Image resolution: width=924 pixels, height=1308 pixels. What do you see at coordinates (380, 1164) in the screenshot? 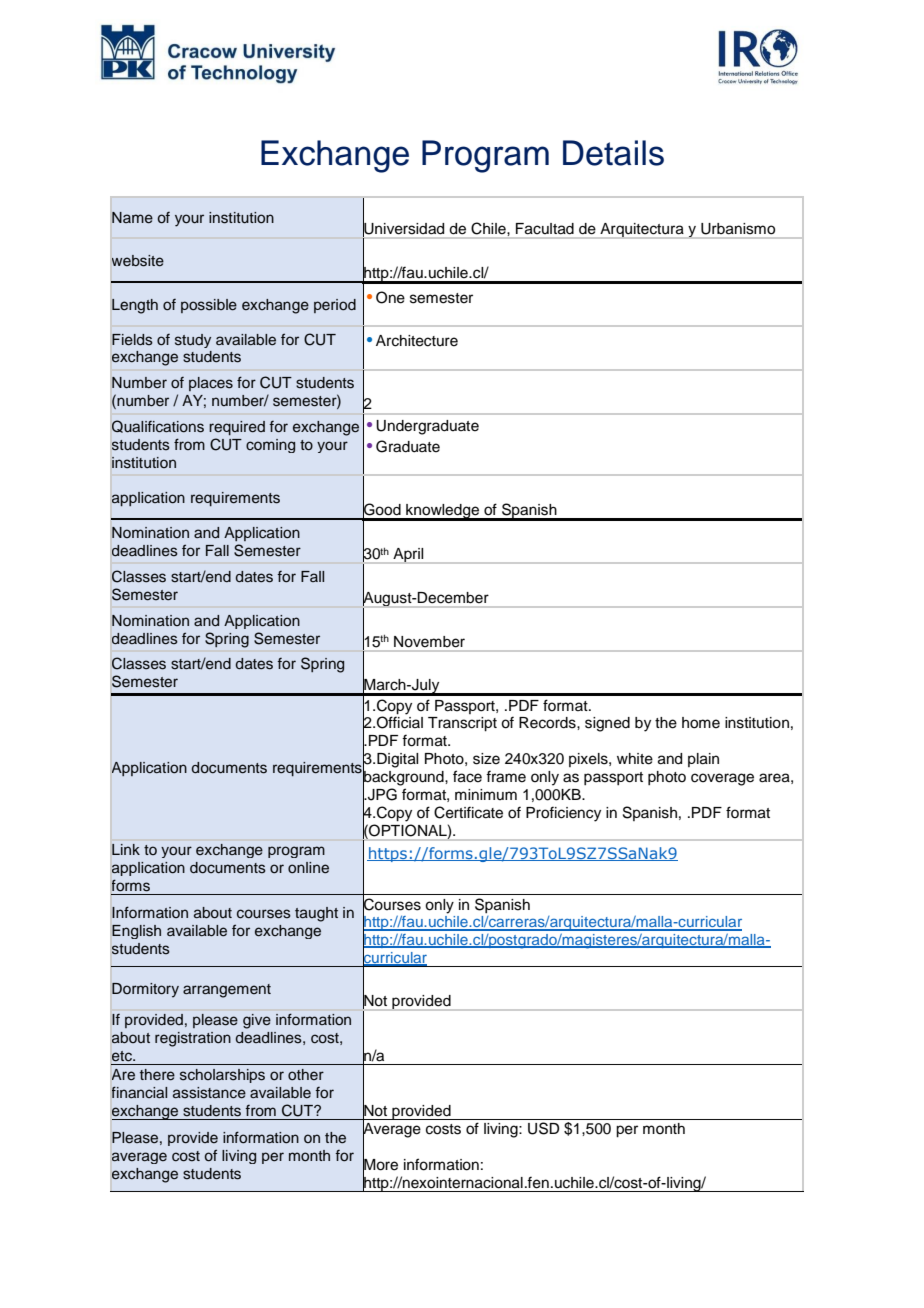
I see `More` at bounding box center [380, 1164].
